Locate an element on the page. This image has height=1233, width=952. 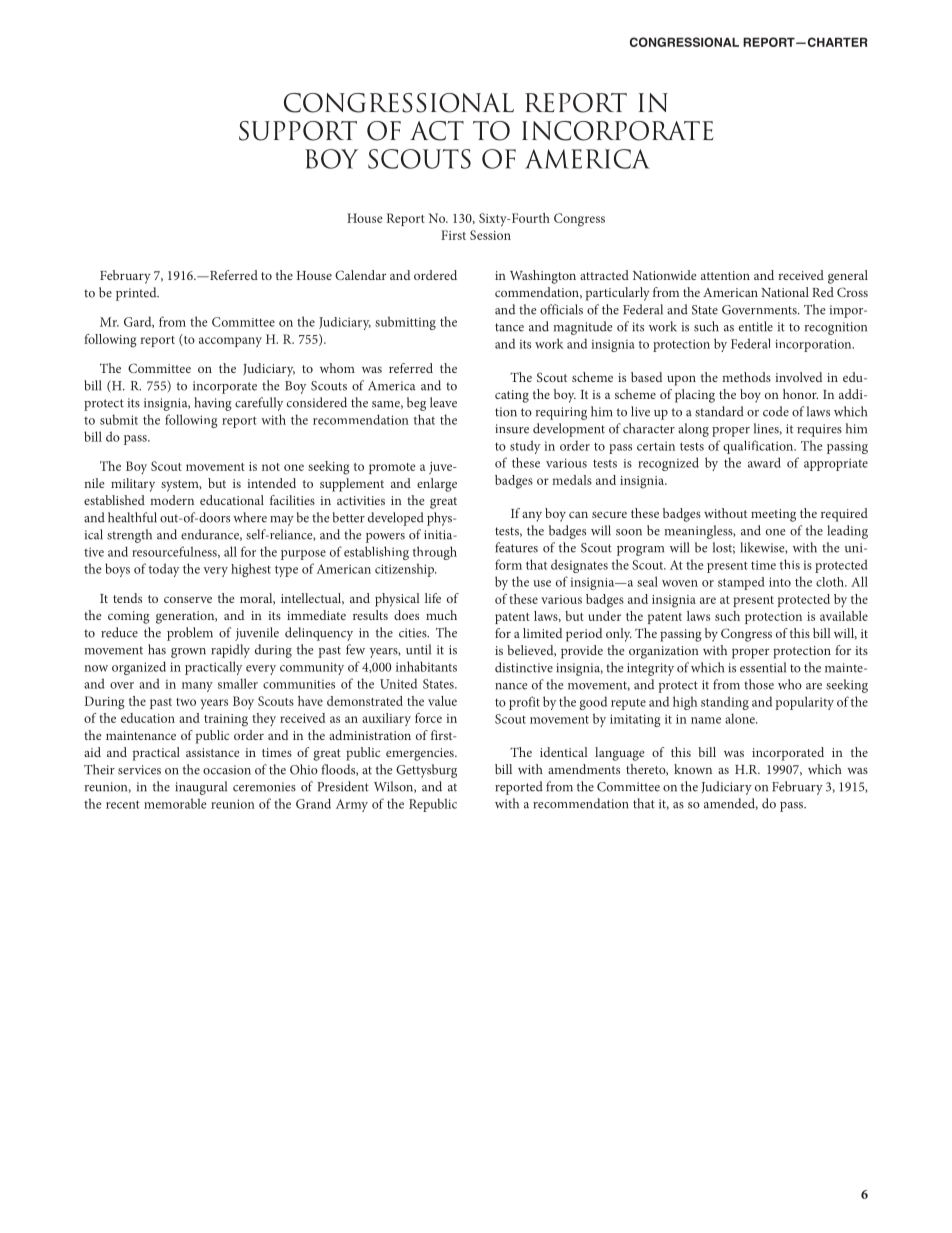
essential is located at coordinates (763, 667).
